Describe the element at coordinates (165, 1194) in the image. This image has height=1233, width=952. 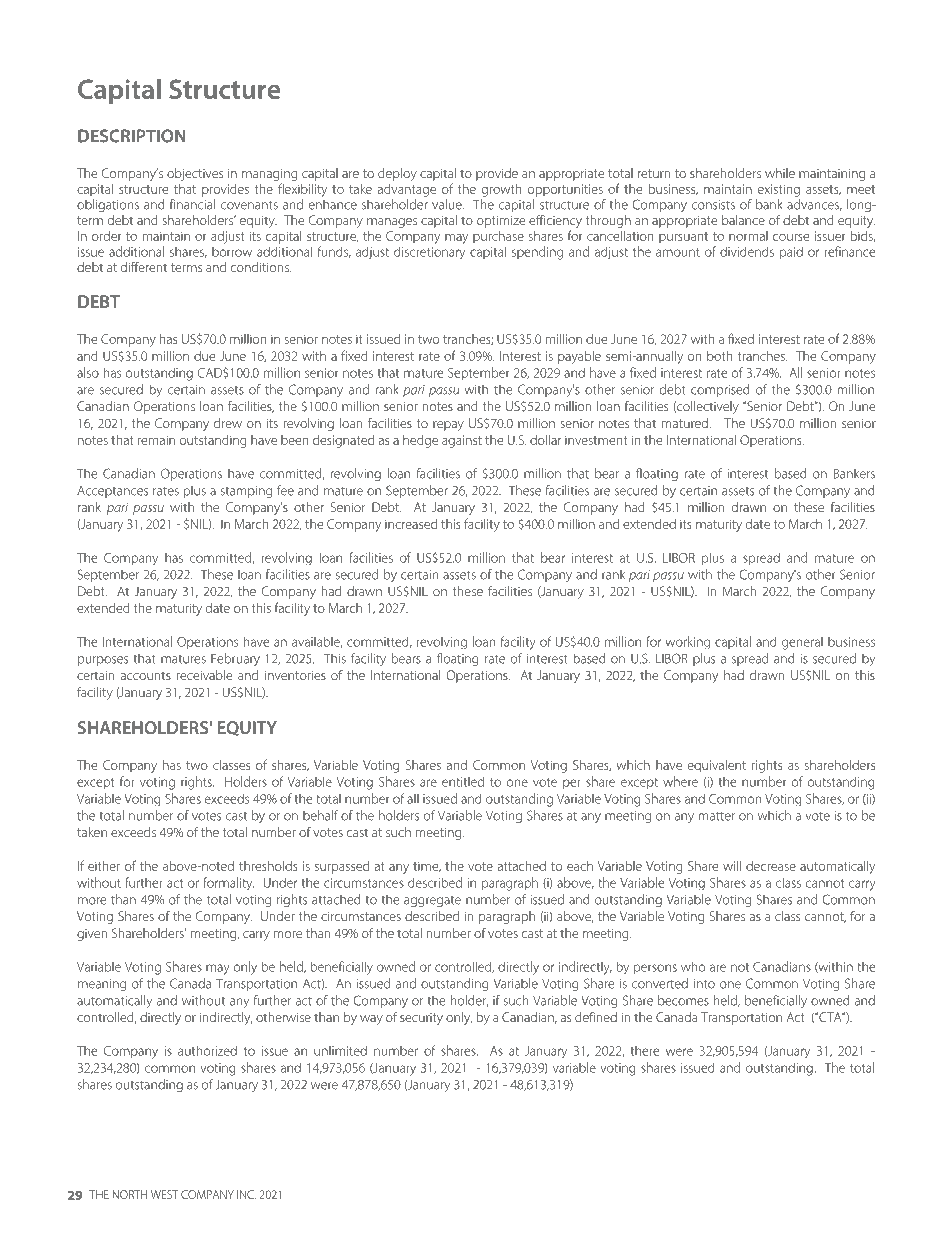
I see `WEST` at that location.
